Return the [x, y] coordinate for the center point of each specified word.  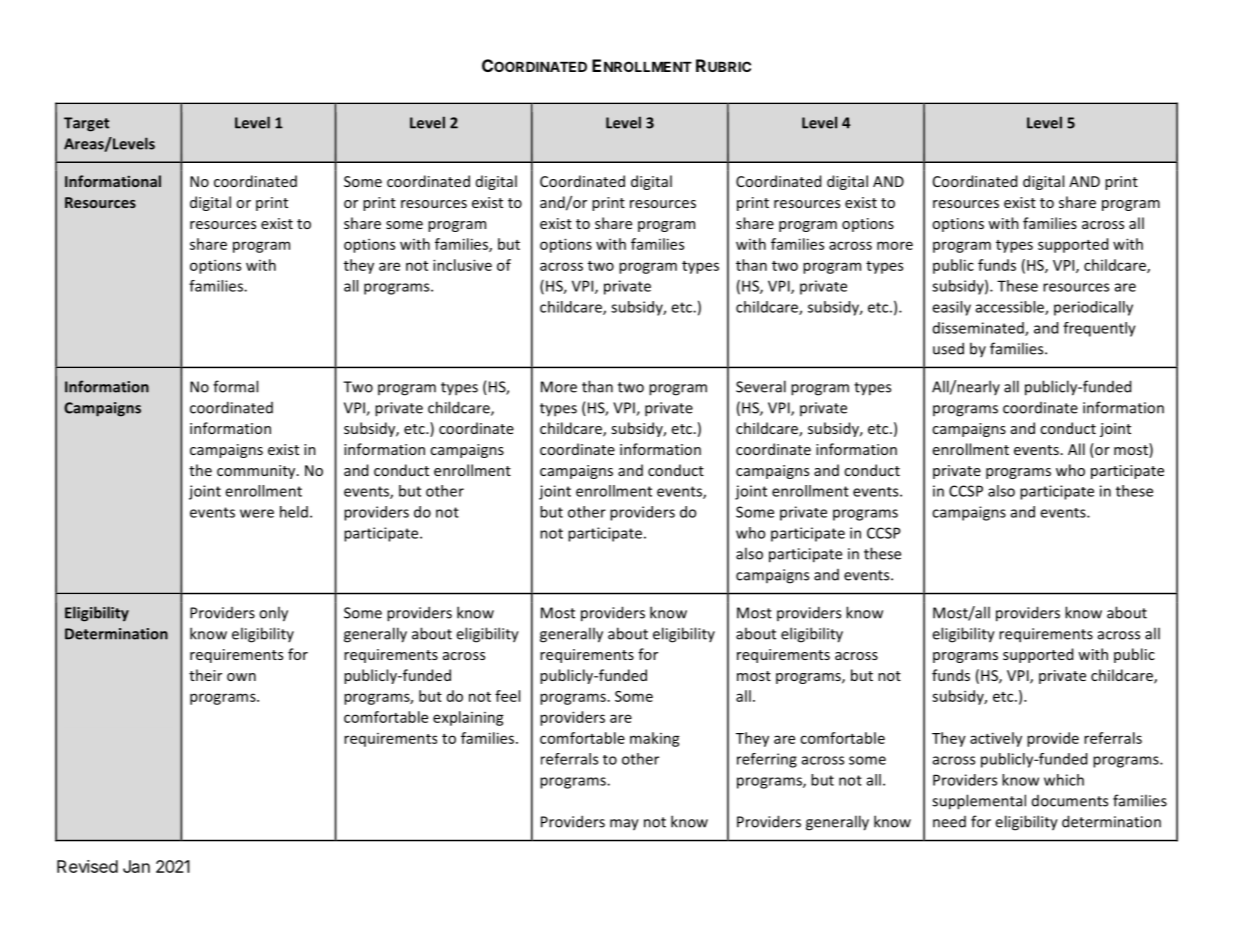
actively [996, 739]
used [948, 348]
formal [235, 386]
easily [951, 308]
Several [761, 386]
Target [86, 124]
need [949, 822]
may [624, 825]
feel [507, 696]
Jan [136, 866]
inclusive [462, 265]
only [273, 614]
